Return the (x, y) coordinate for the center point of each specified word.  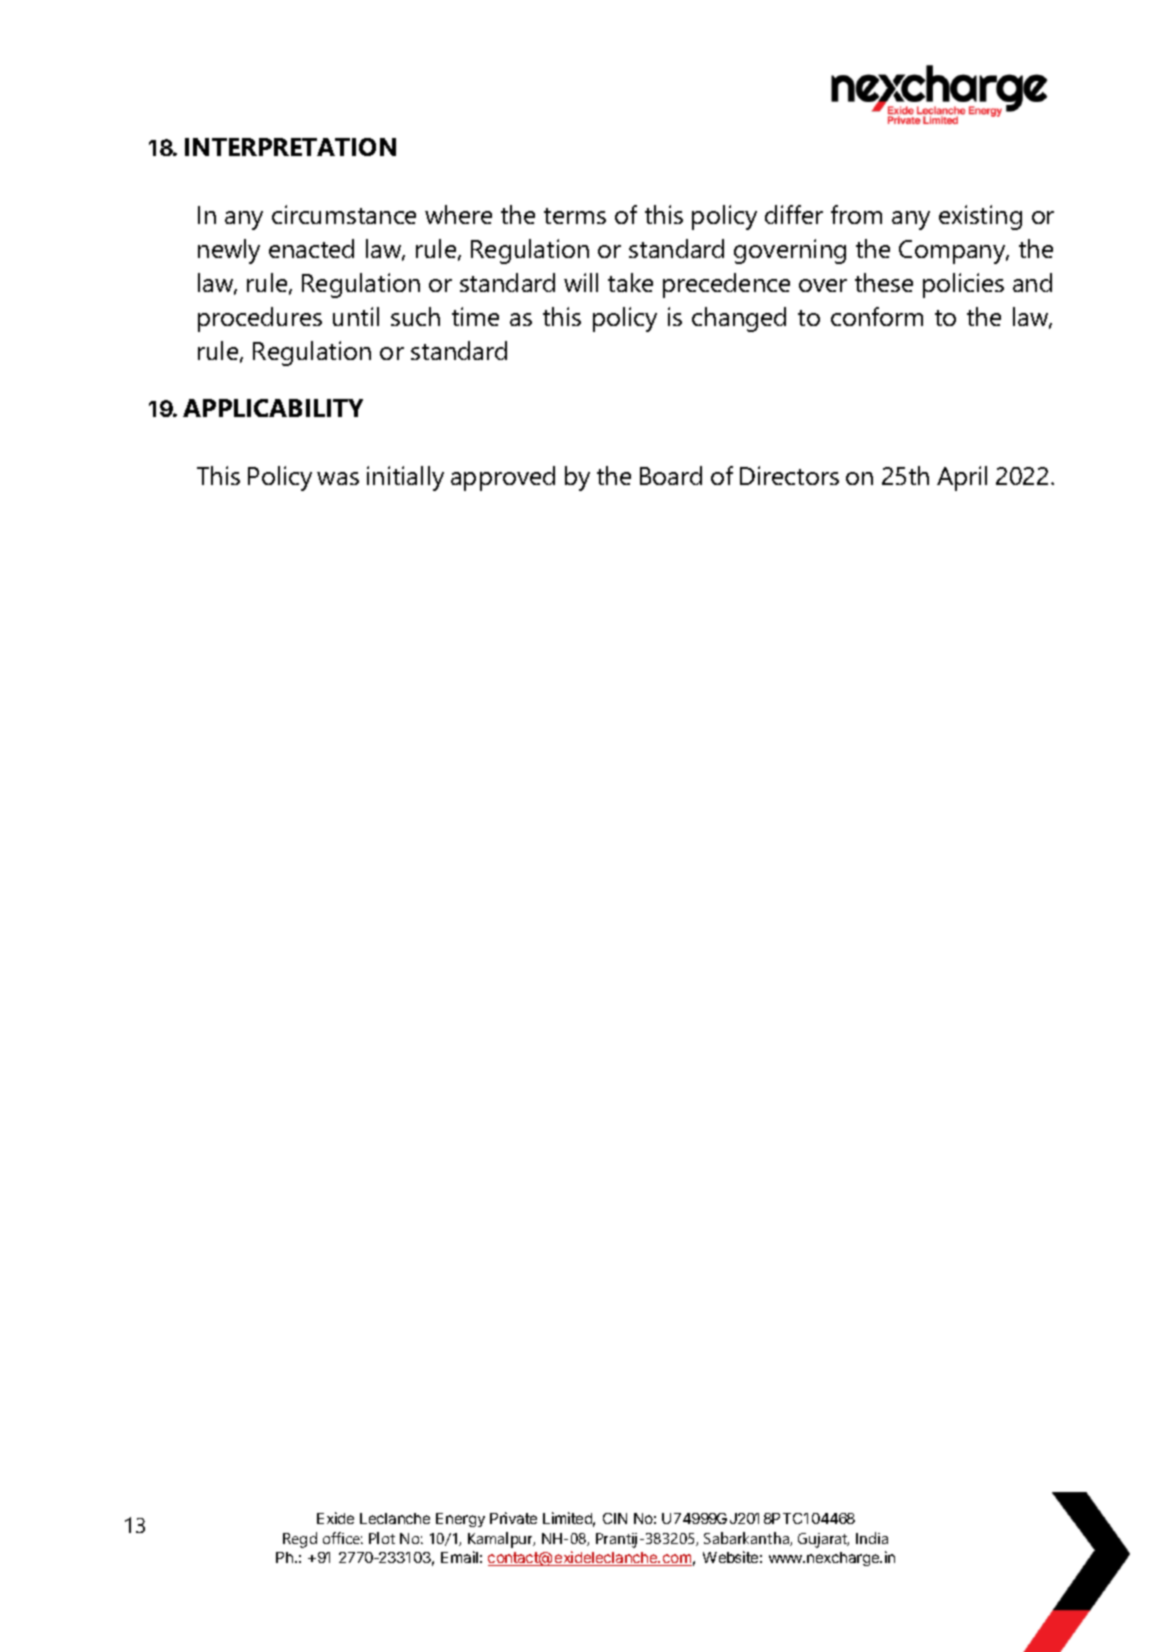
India (872, 1538)
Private (513, 1518)
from (856, 214)
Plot (382, 1538)
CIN (615, 1518)
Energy (460, 1520)
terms (575, 216)
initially (405, 478)
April (962, 478)
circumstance (344, 214)
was (338, 478)
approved (503, 478)
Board (671, 475)
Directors (789, 475)
